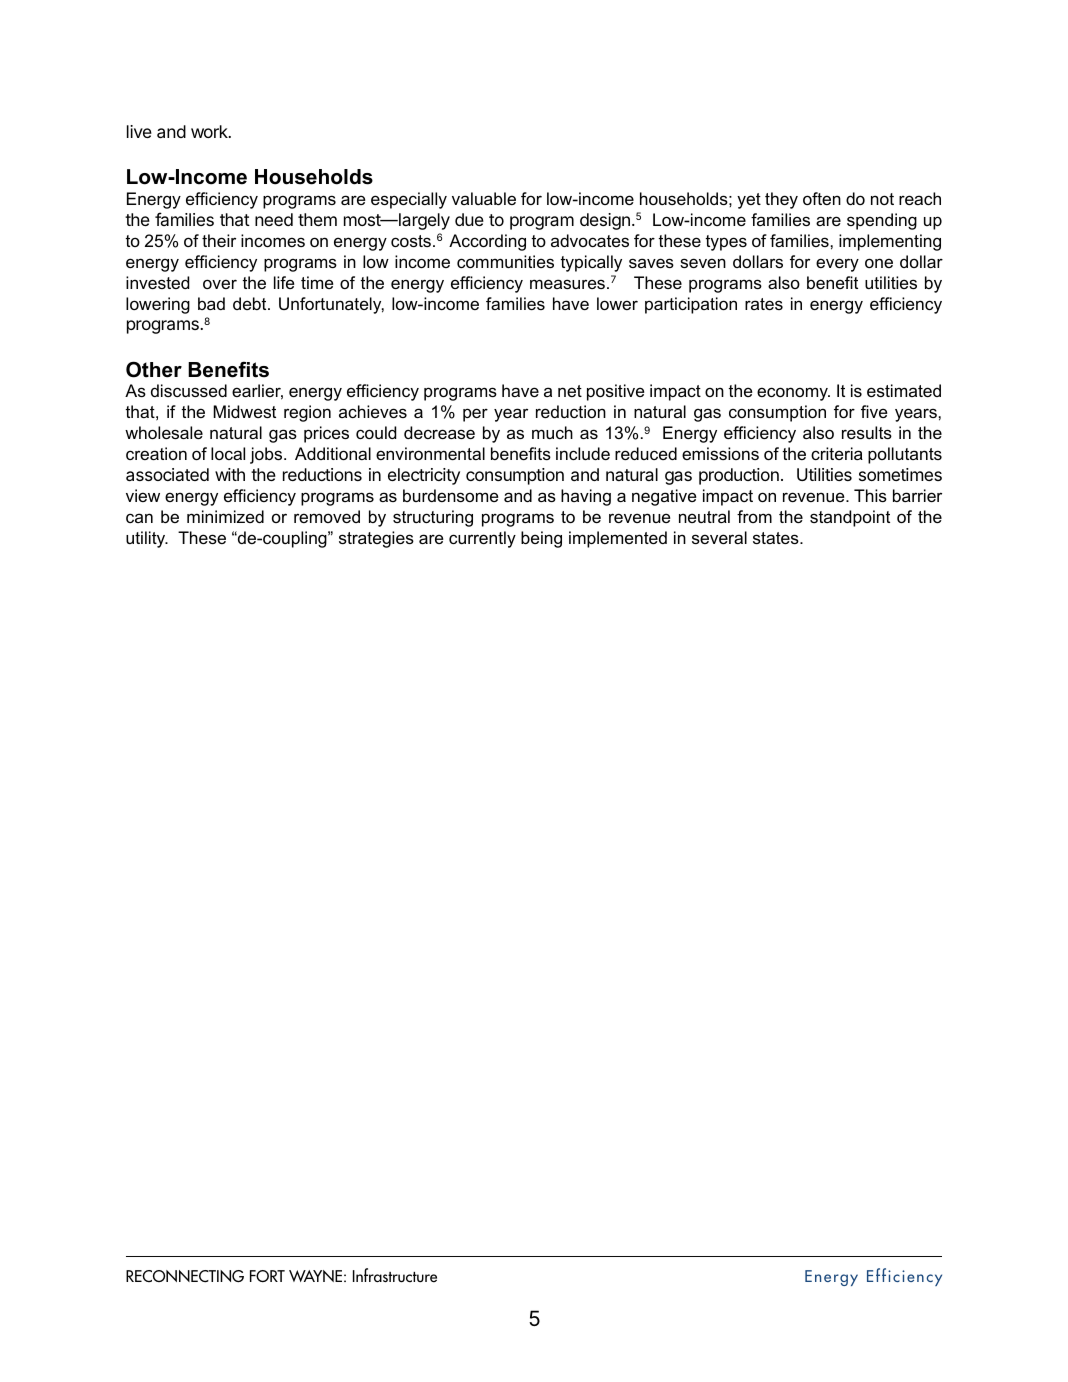 The image size is (1068, 1382). What do you see at coordinates (482, 539) in the image?
I see `currently` at bounding box center [482, 539].
